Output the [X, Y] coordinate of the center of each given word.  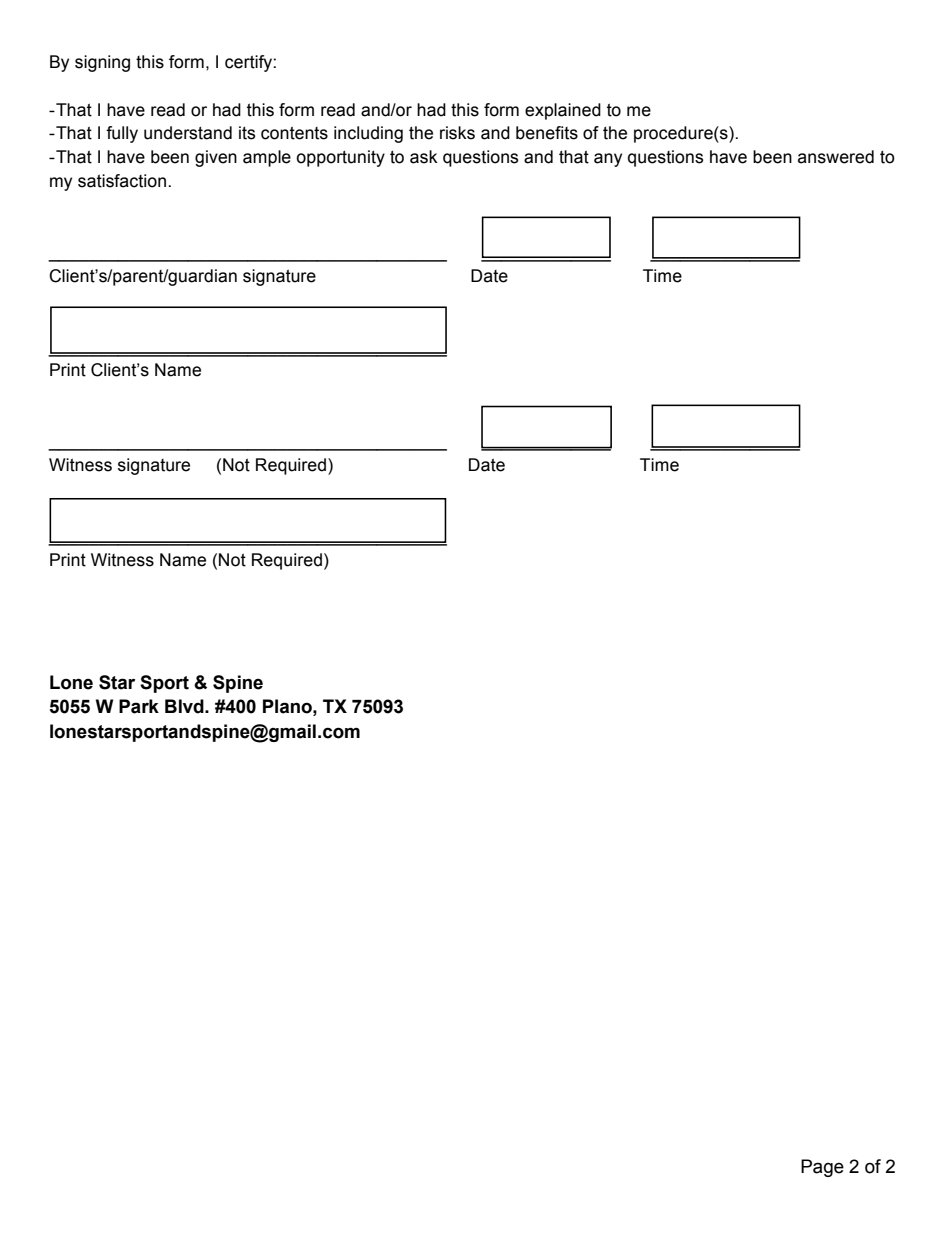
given [216, 158]
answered [836, 157]
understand [188, 133]
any [608, 160]
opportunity [340, 158]
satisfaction [122, 181]
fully [122, 134]
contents [294, 133]
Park [139, 706]
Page [822, 1168]
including [368, 134]
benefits [547, 133]
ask [424, 157]
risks [457, 133]
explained [563, 111]
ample [267, 158]
